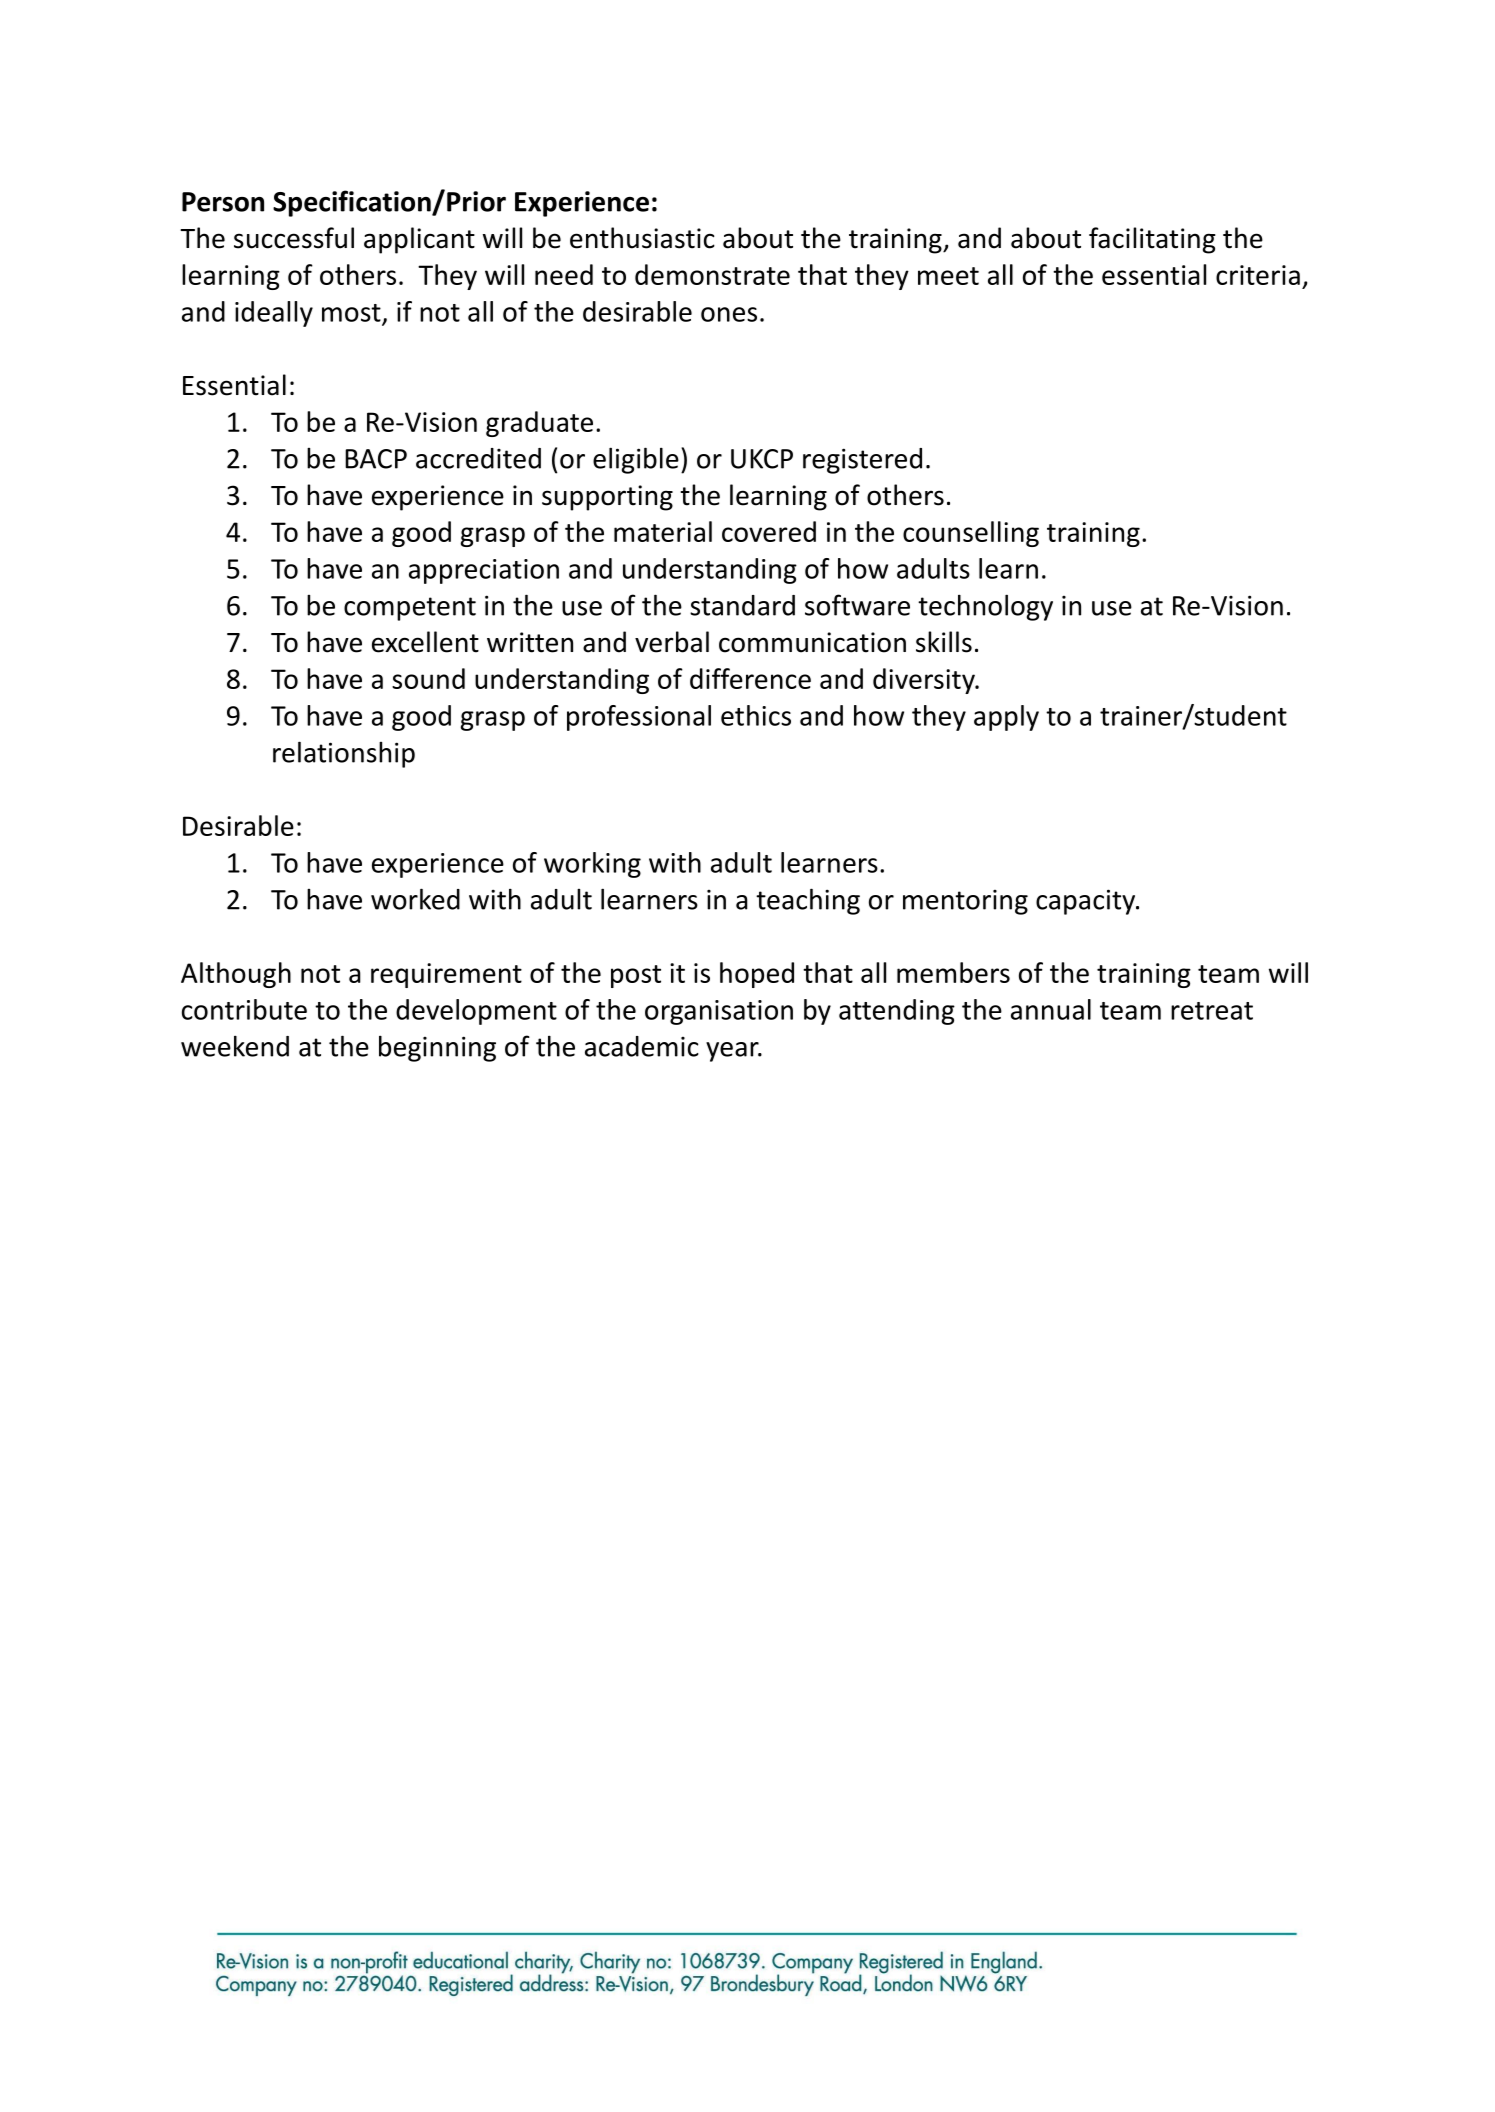  I want to click on facilitating, so click(1152, 240).
